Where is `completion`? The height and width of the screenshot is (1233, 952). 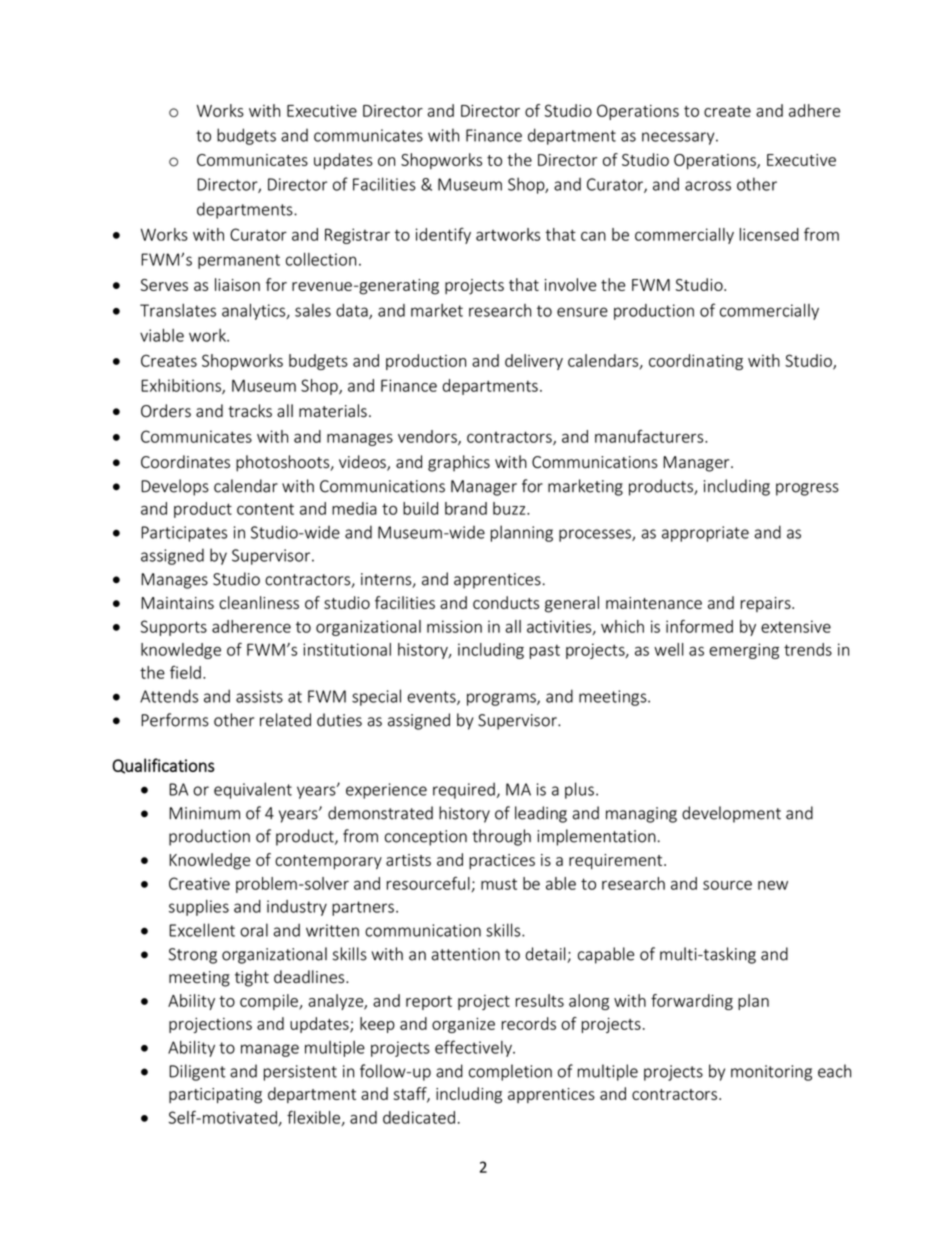
completion is located at coordinates (510, 1072).
